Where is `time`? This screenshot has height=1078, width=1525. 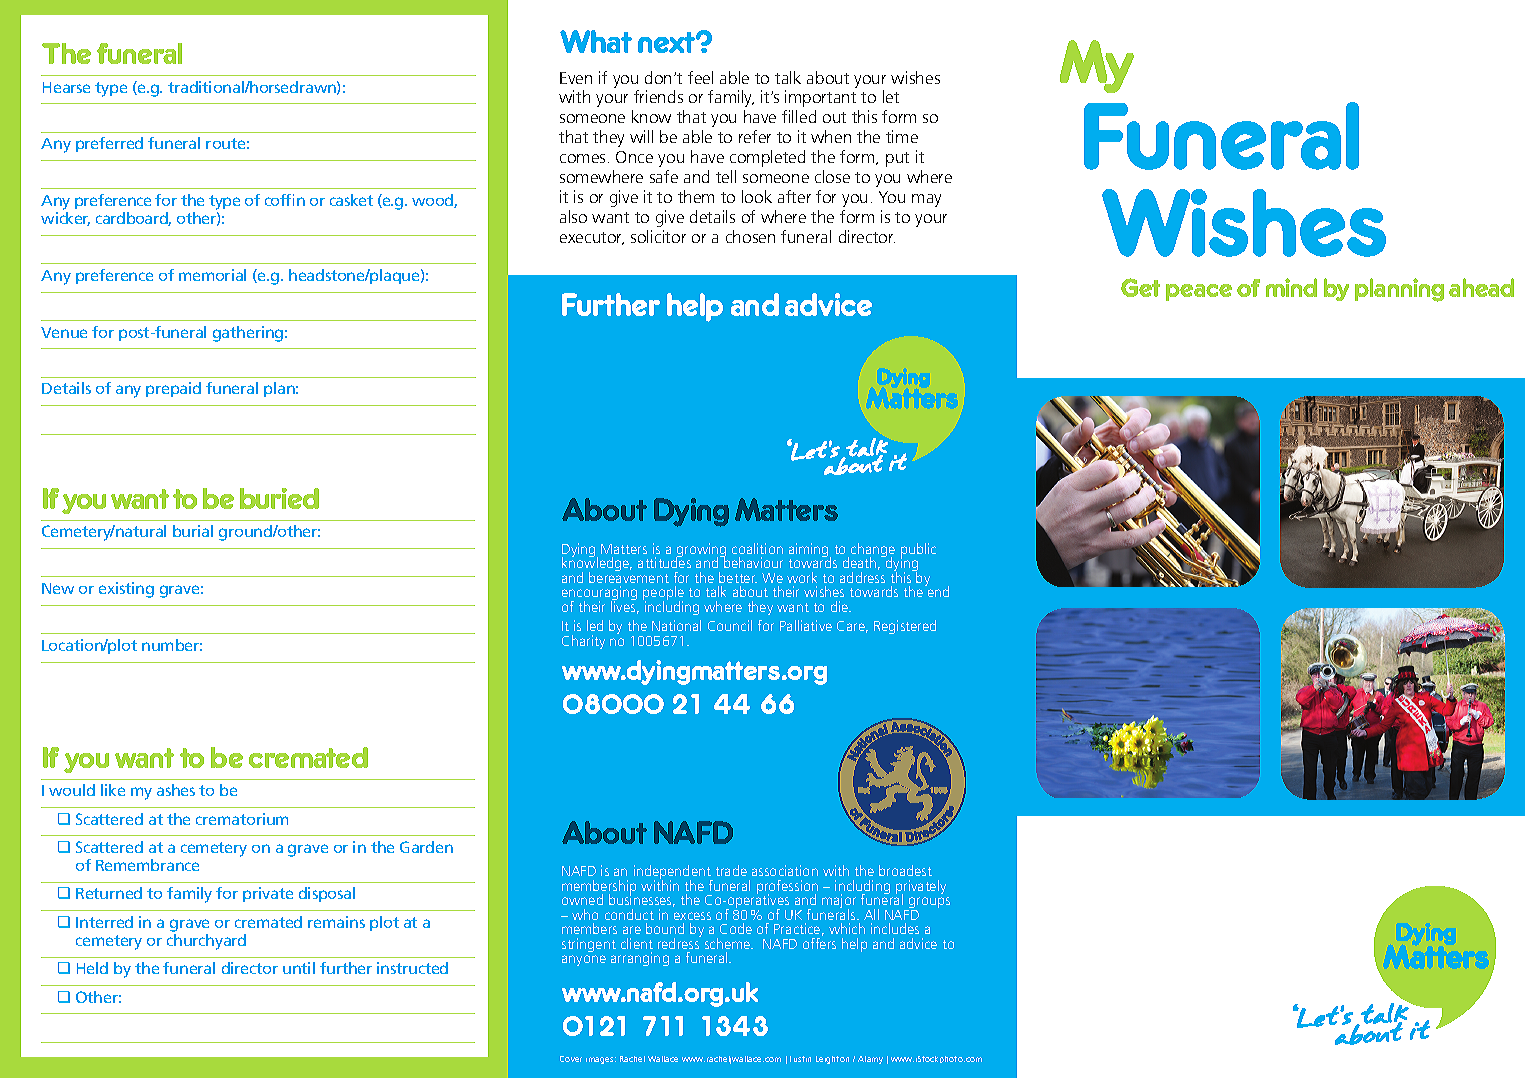
time is located at coordinates (902, 136).
